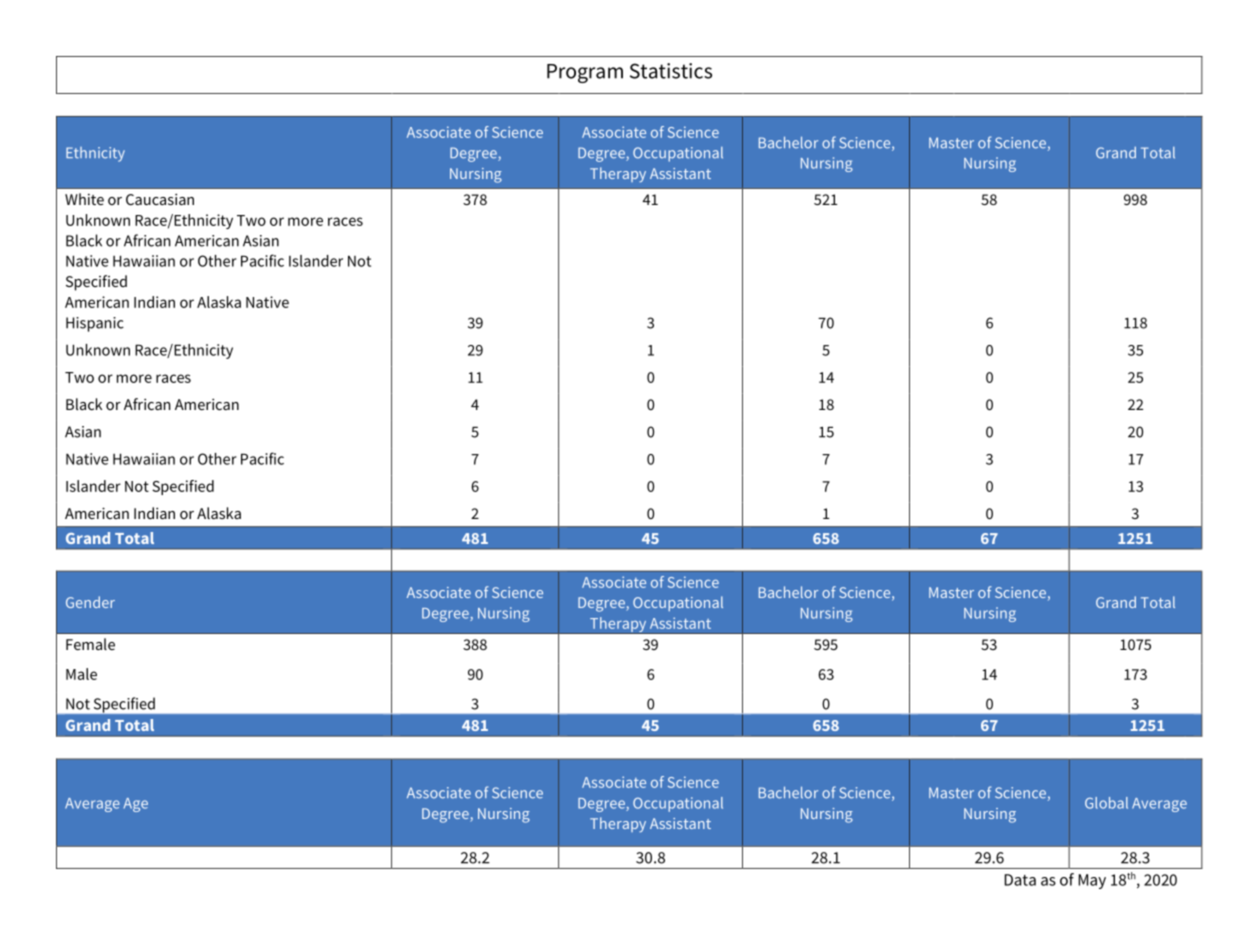 This page has height=952, width=1233. I want to click on Program, so click(585, 73).
